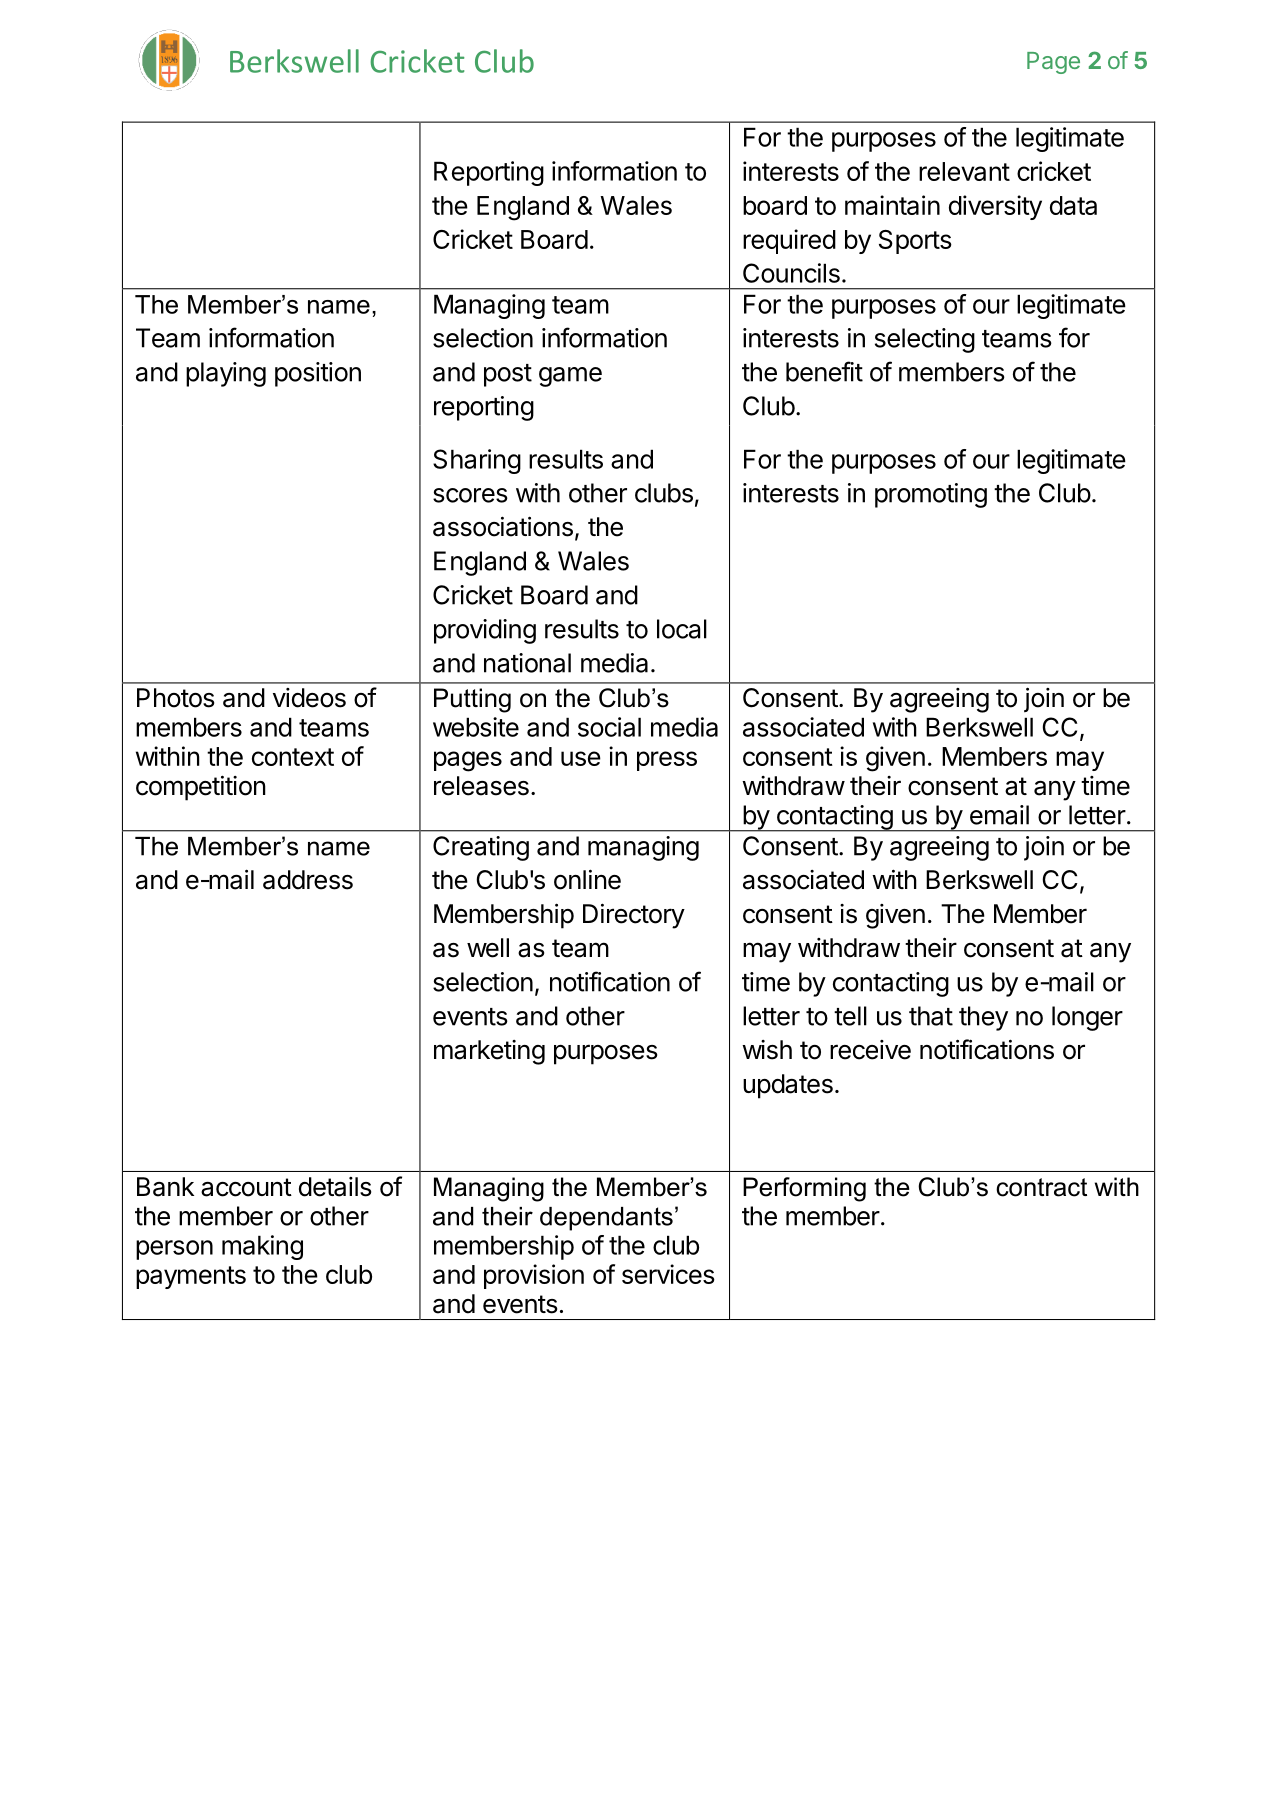  I want to click on making, so click(262, 1247).
